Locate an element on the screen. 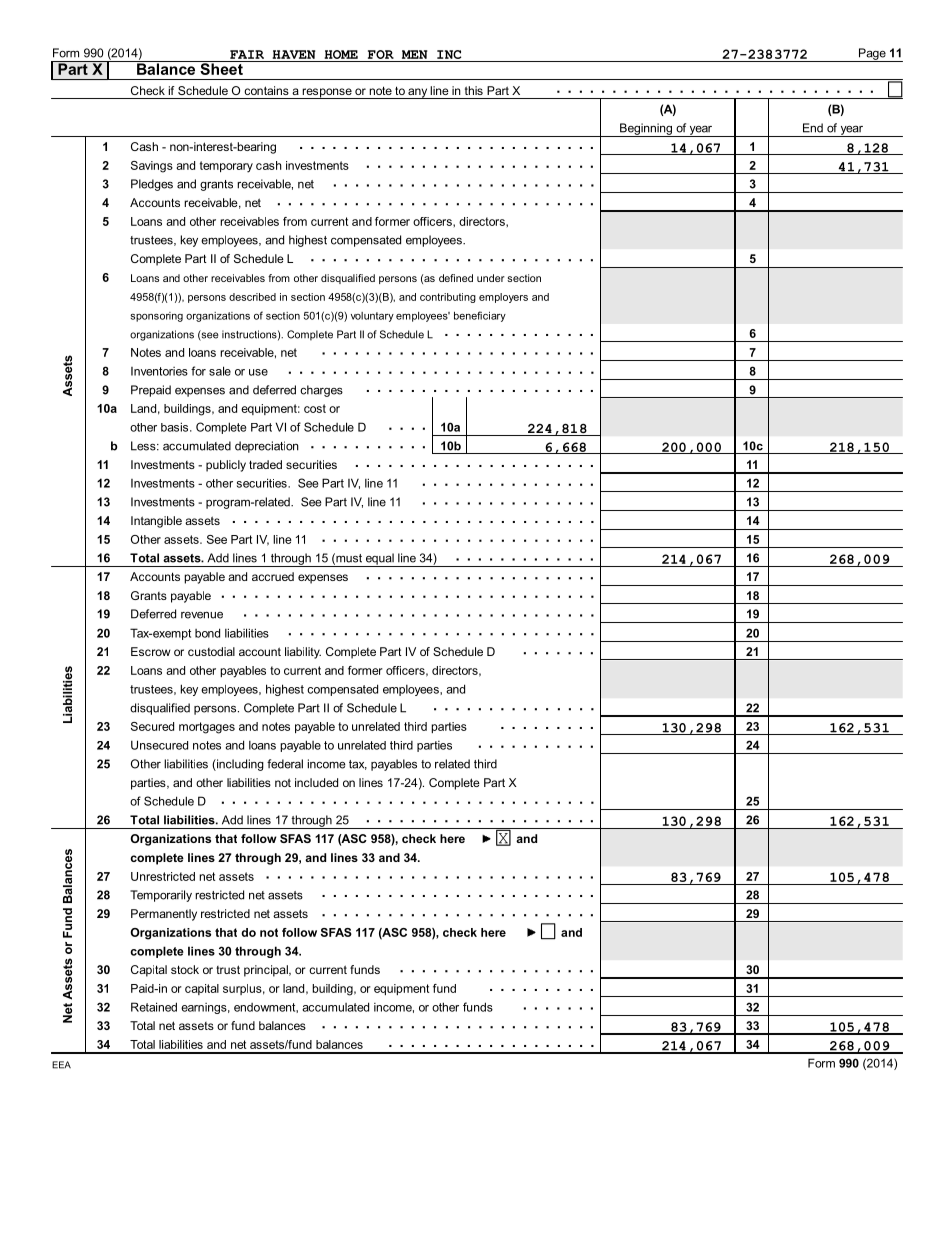 This screenshot has width=952, height=1233. Retained is located at coordinates (154, 1007).
